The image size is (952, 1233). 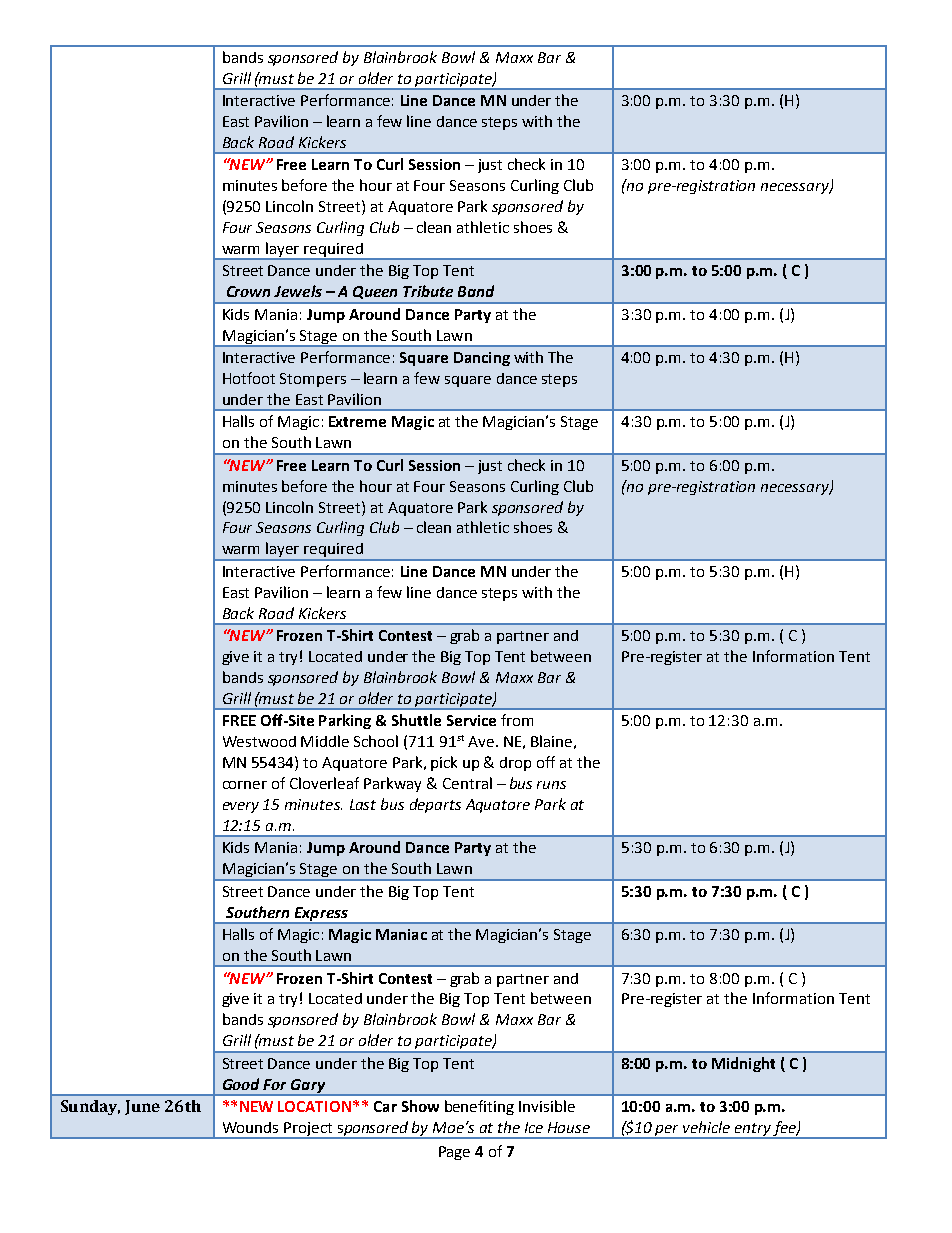 I want to click on Westwood, so click(x=259, y=741).
